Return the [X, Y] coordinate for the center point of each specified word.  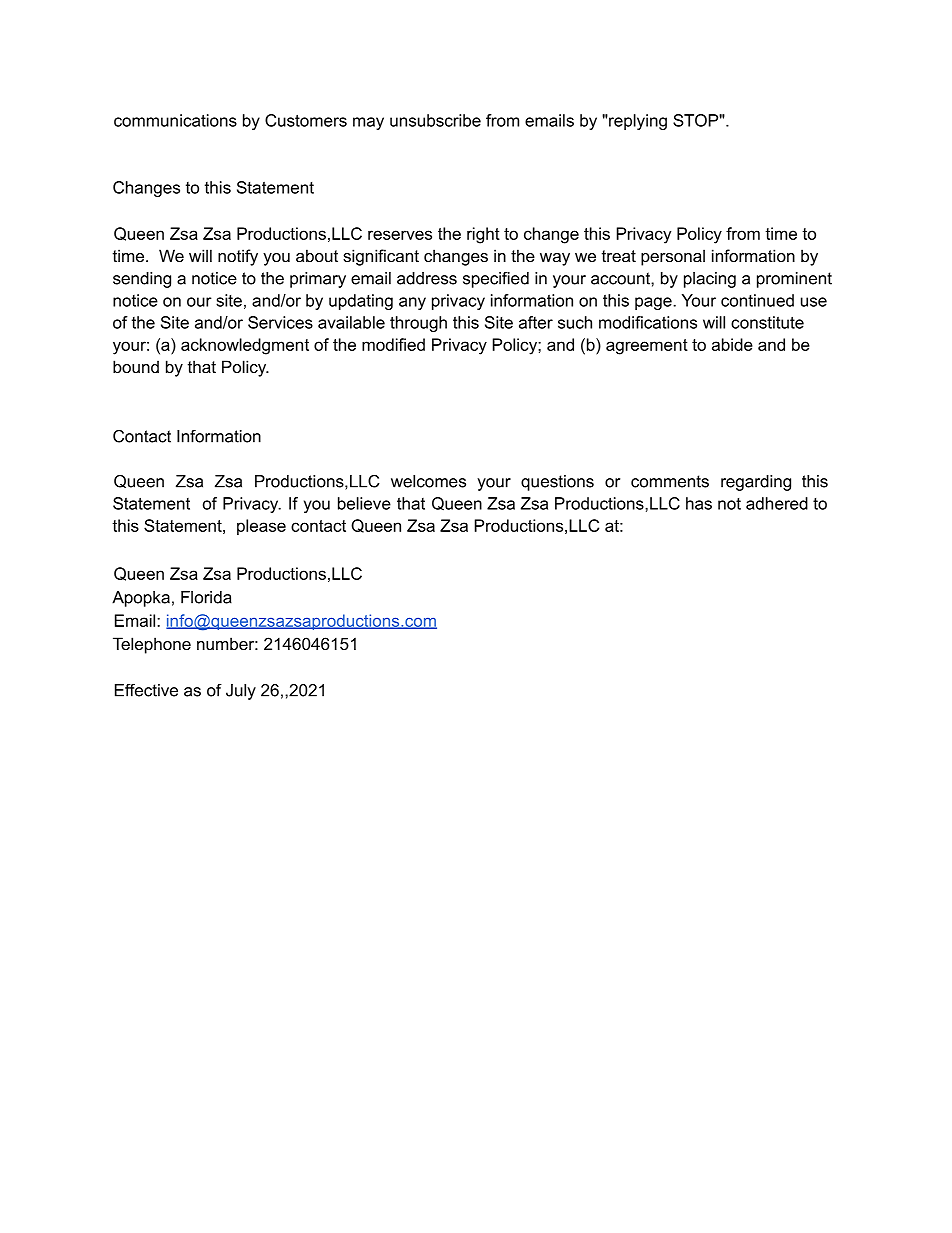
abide [732, 344]
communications [175, 120]
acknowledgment [245, 346]
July [241, 692]
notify [238, 257]
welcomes [428, 481]
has [699, 503]
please [261, 527]
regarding [756, 483]
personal [673, 257]
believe [364, 503]
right [483, 235]
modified [393, 344]
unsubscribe [435, 120]
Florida [206, 597]
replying [637, 122]
